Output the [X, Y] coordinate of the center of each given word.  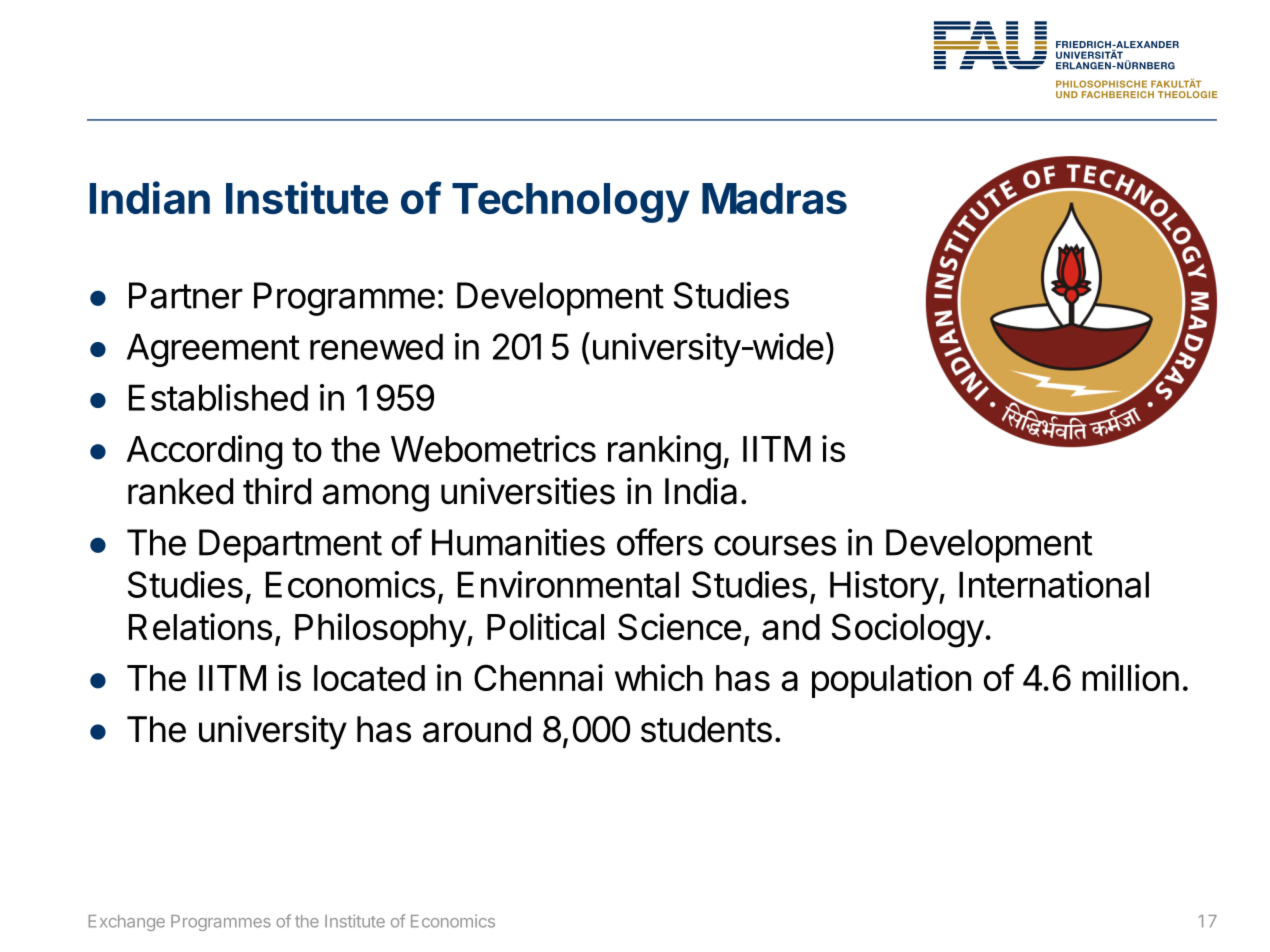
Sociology [908, 630]
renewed [376, 346]
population [891, 681]
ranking [664, 452]
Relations [200, 626]
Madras [774, 198]
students [706, 729]
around [477, 729]
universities [528, 491]
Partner [186, 295]
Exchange [127, 923]
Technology [571, 203]
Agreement [213, 350]
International [1054, 584]
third [277, 491]
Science [679, 626]
